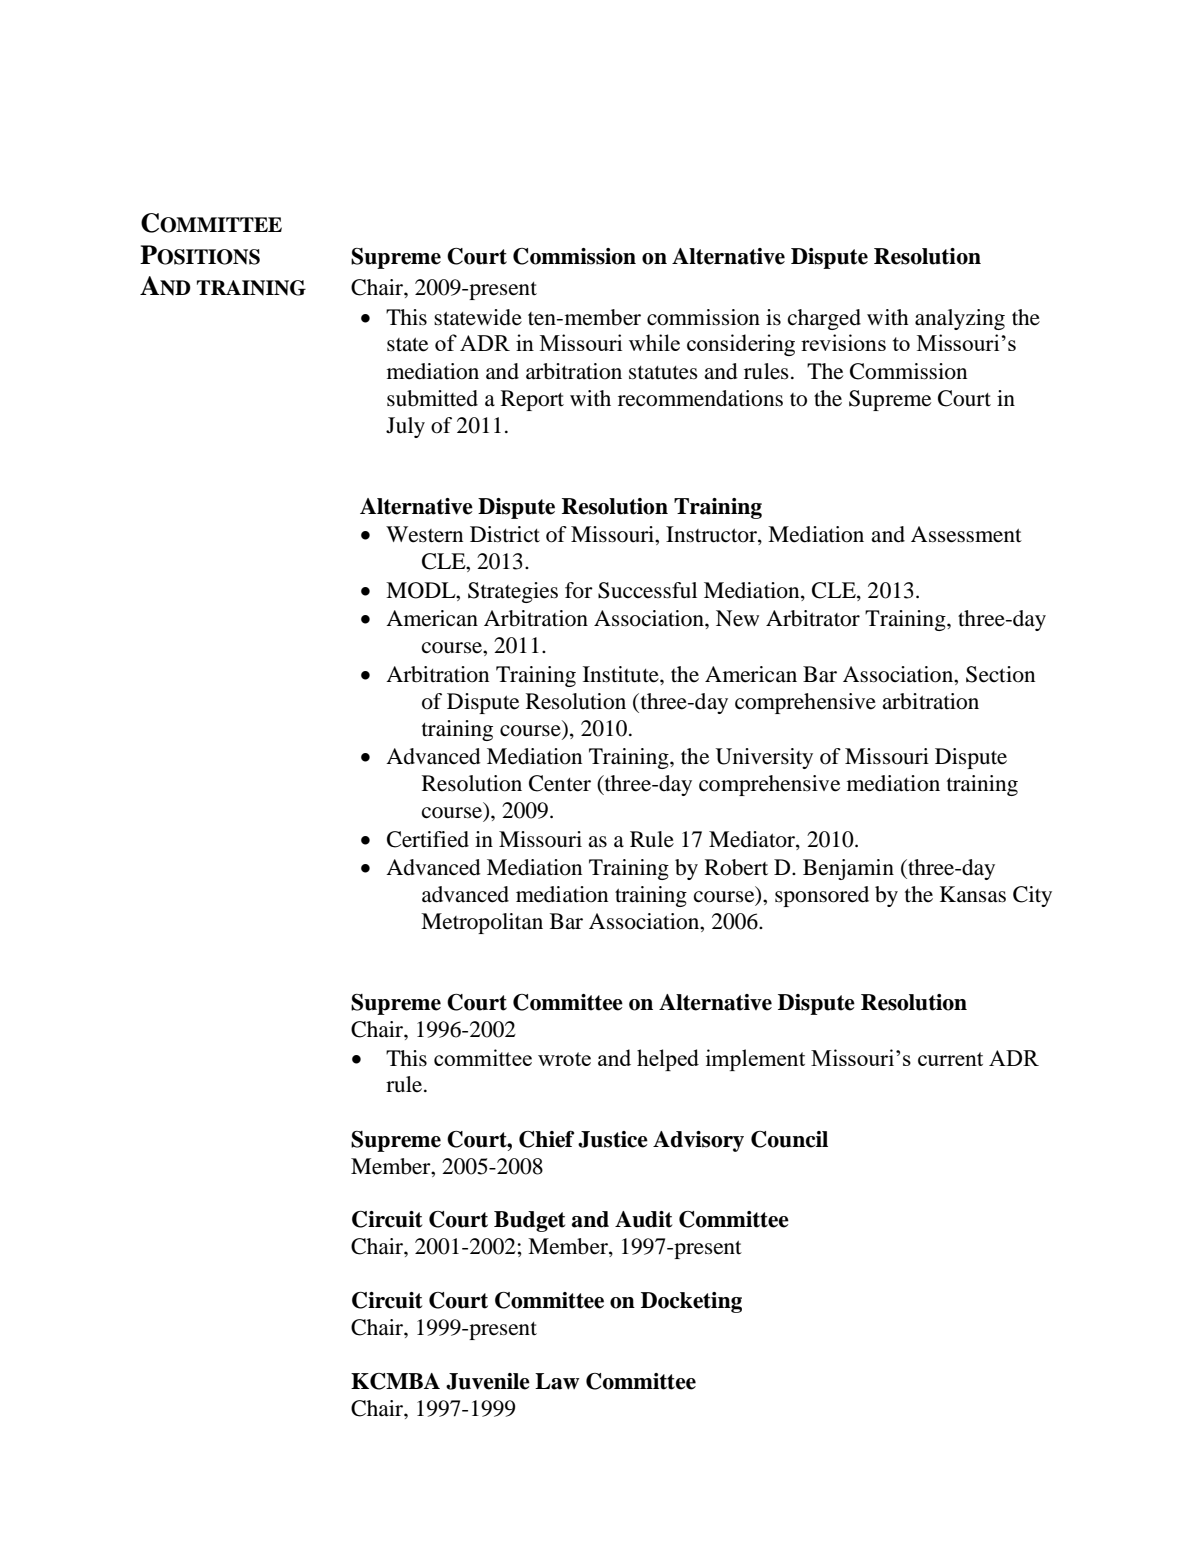  What do you see at coordinates (960, 319) in the page?
I see `analyzing` at bounding box center [960, 319].
